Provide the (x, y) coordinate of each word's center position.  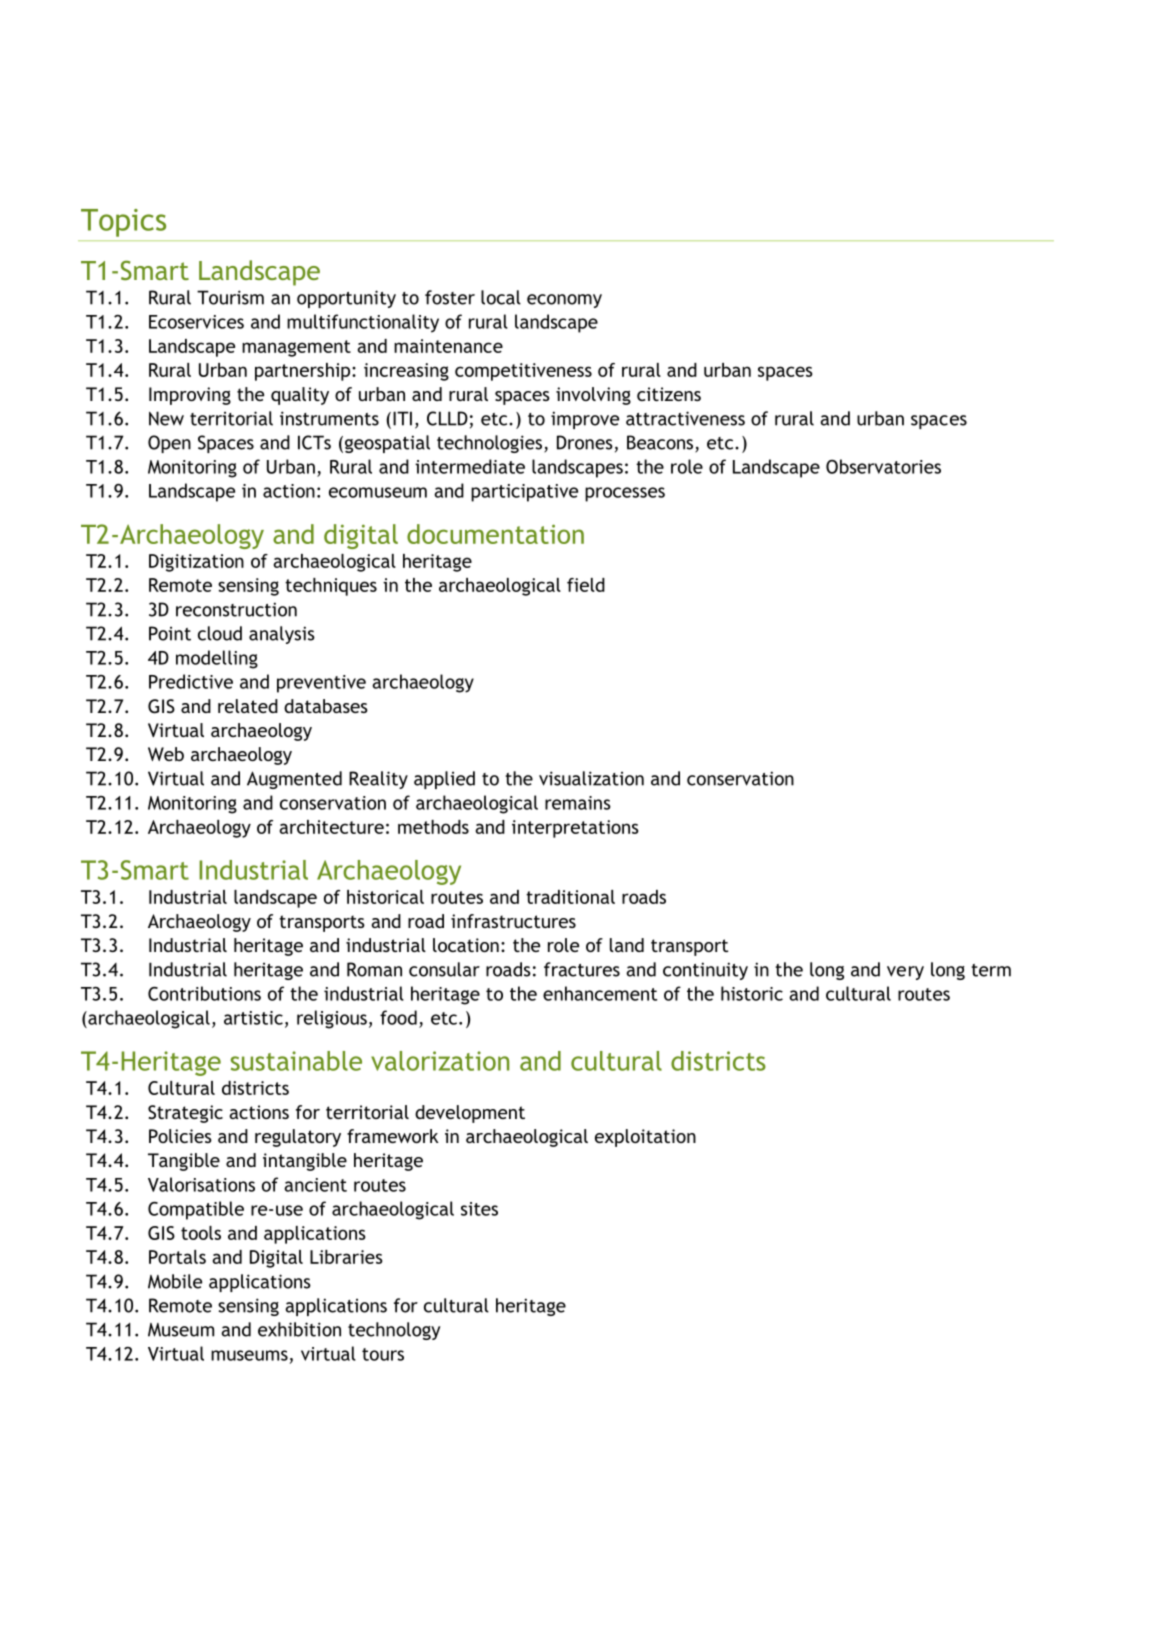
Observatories (883, 466)
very (905, 973)
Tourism (230, 297)
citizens (669, 394)
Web (166, 754)
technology (394, 1331)
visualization (591, 778)
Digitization (196, 563)
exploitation (645, 1138)
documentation (495, 534)
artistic (253, 1018)
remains (578, 803)
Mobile (175, 1281)
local (501, 297)
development (470, 1114)
